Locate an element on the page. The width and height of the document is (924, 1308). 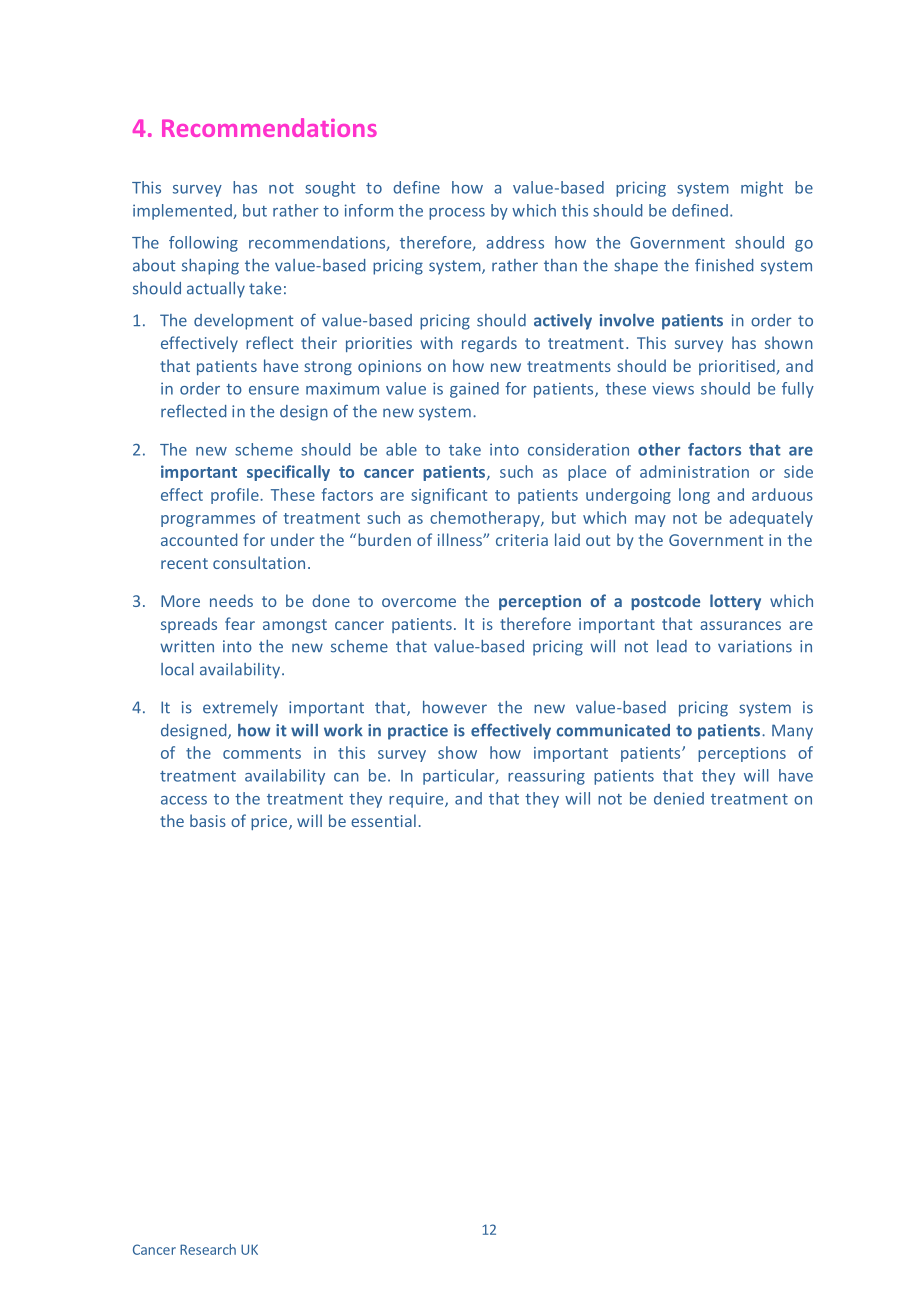
finished is located at coordinates (724, 265).
